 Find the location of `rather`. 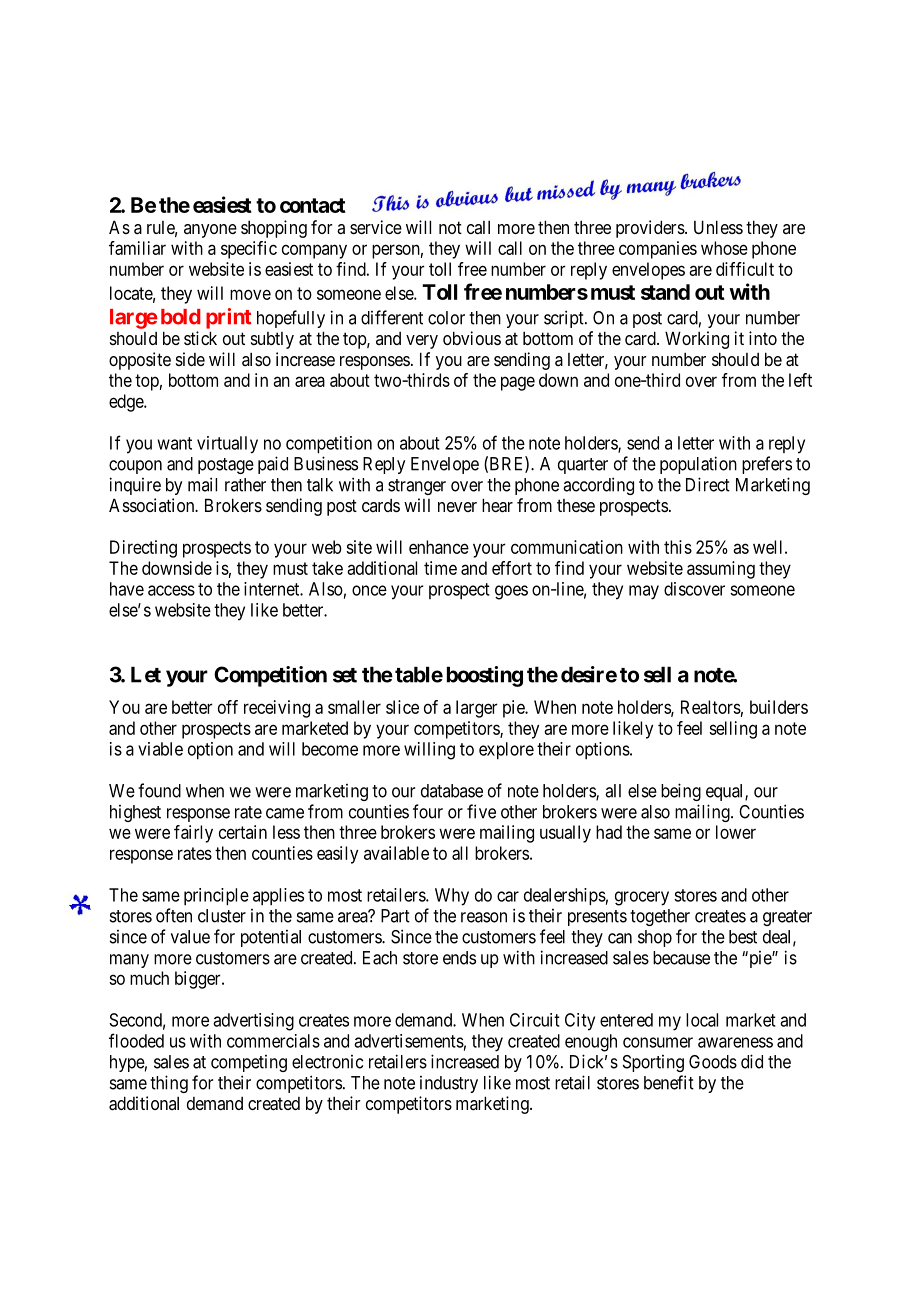

rather is located at coordinates (245, 485).
